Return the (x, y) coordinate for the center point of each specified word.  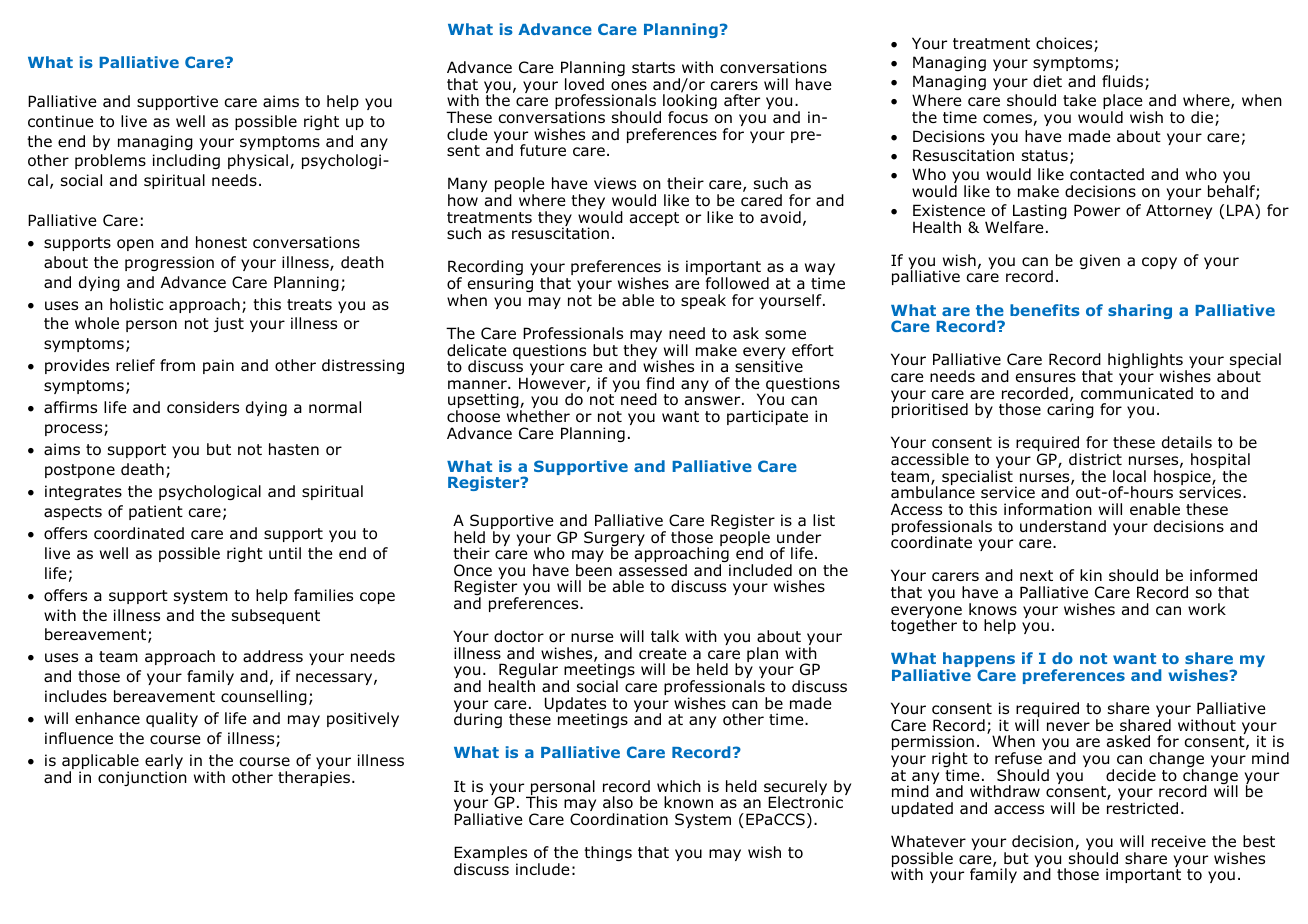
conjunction (142, 778)
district (1095, 459)
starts (653, 67)
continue (61, 121)
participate (767, 417)
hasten (294, 449)
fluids (1124, 82)
